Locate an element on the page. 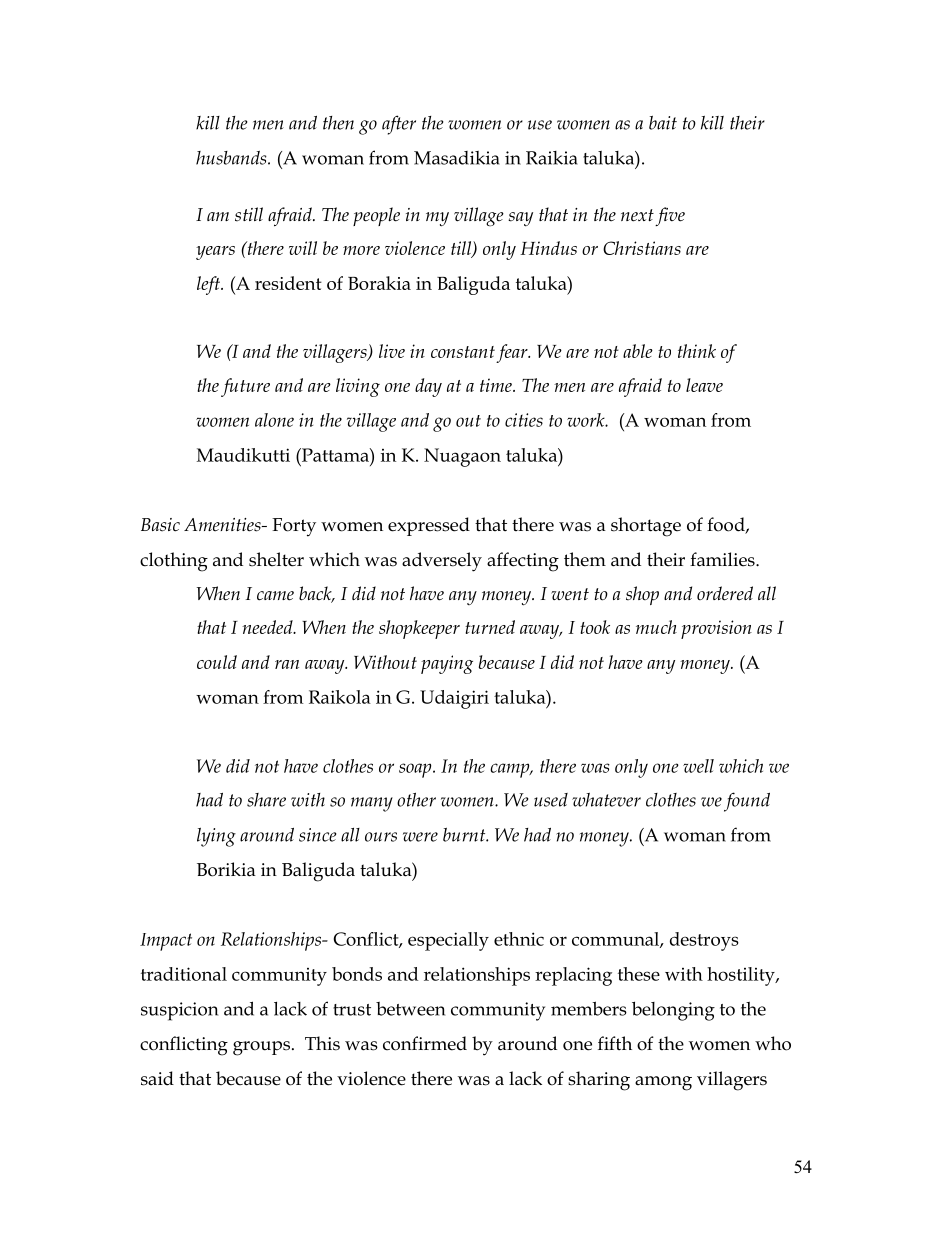 This document has width=952, height=1233. confirmed is located at coordinates (425, 1043).
